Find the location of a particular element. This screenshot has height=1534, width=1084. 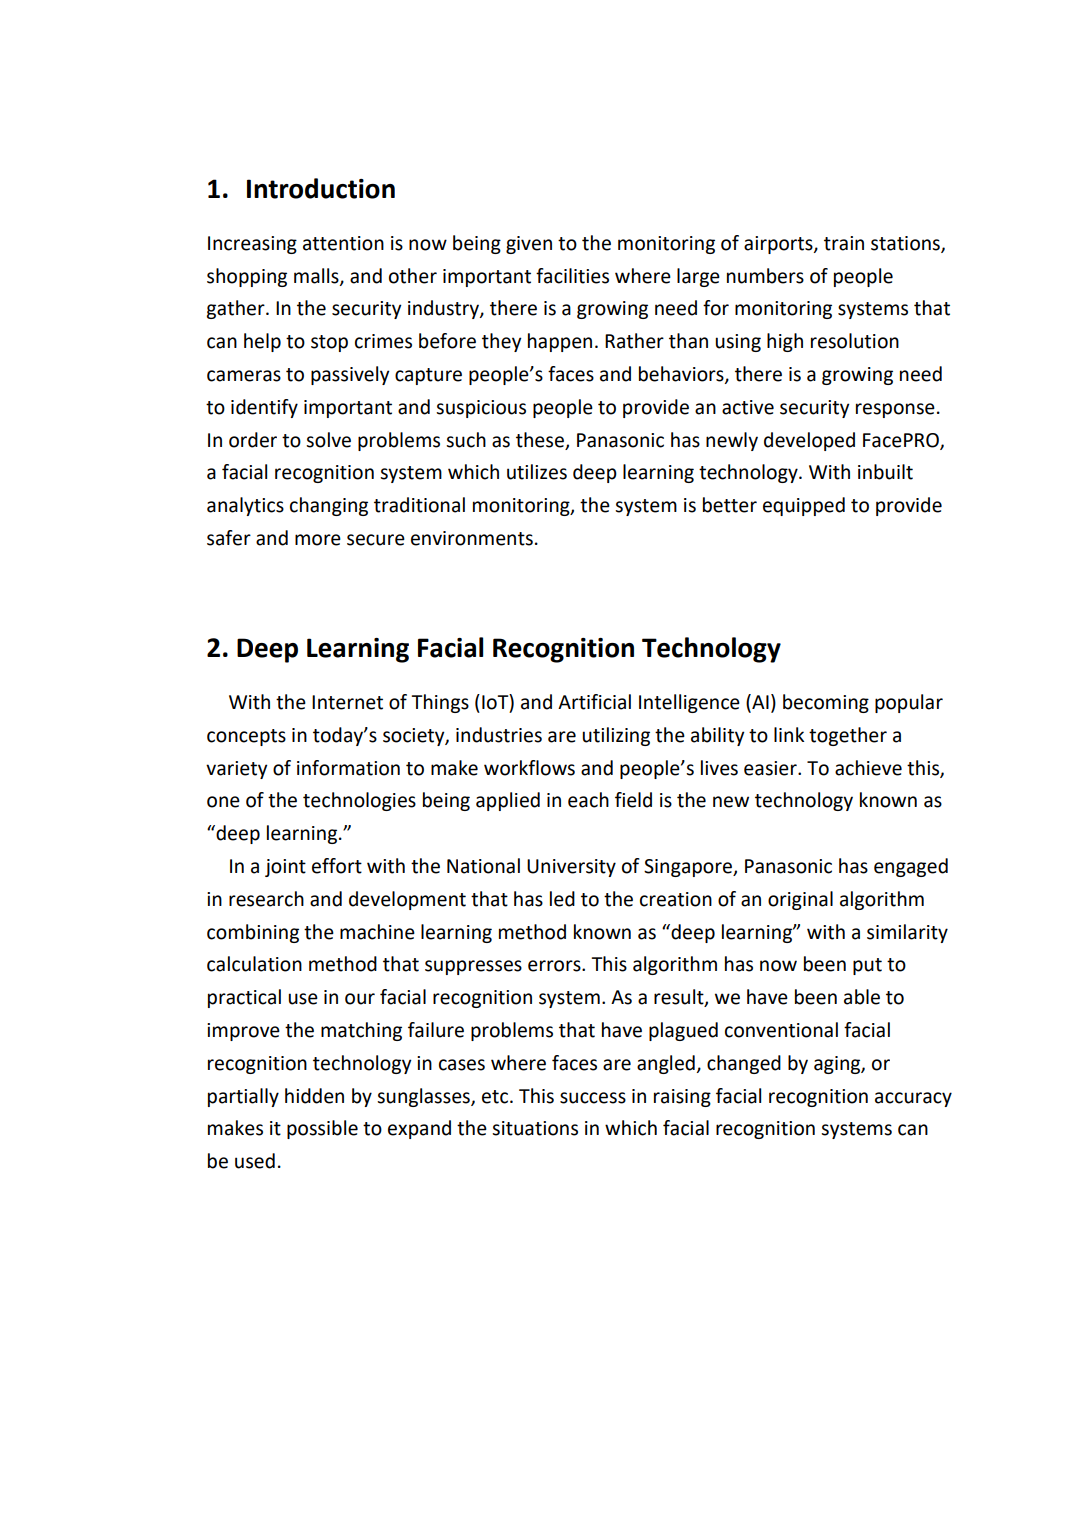

given is located at coordinates (529, 245).
